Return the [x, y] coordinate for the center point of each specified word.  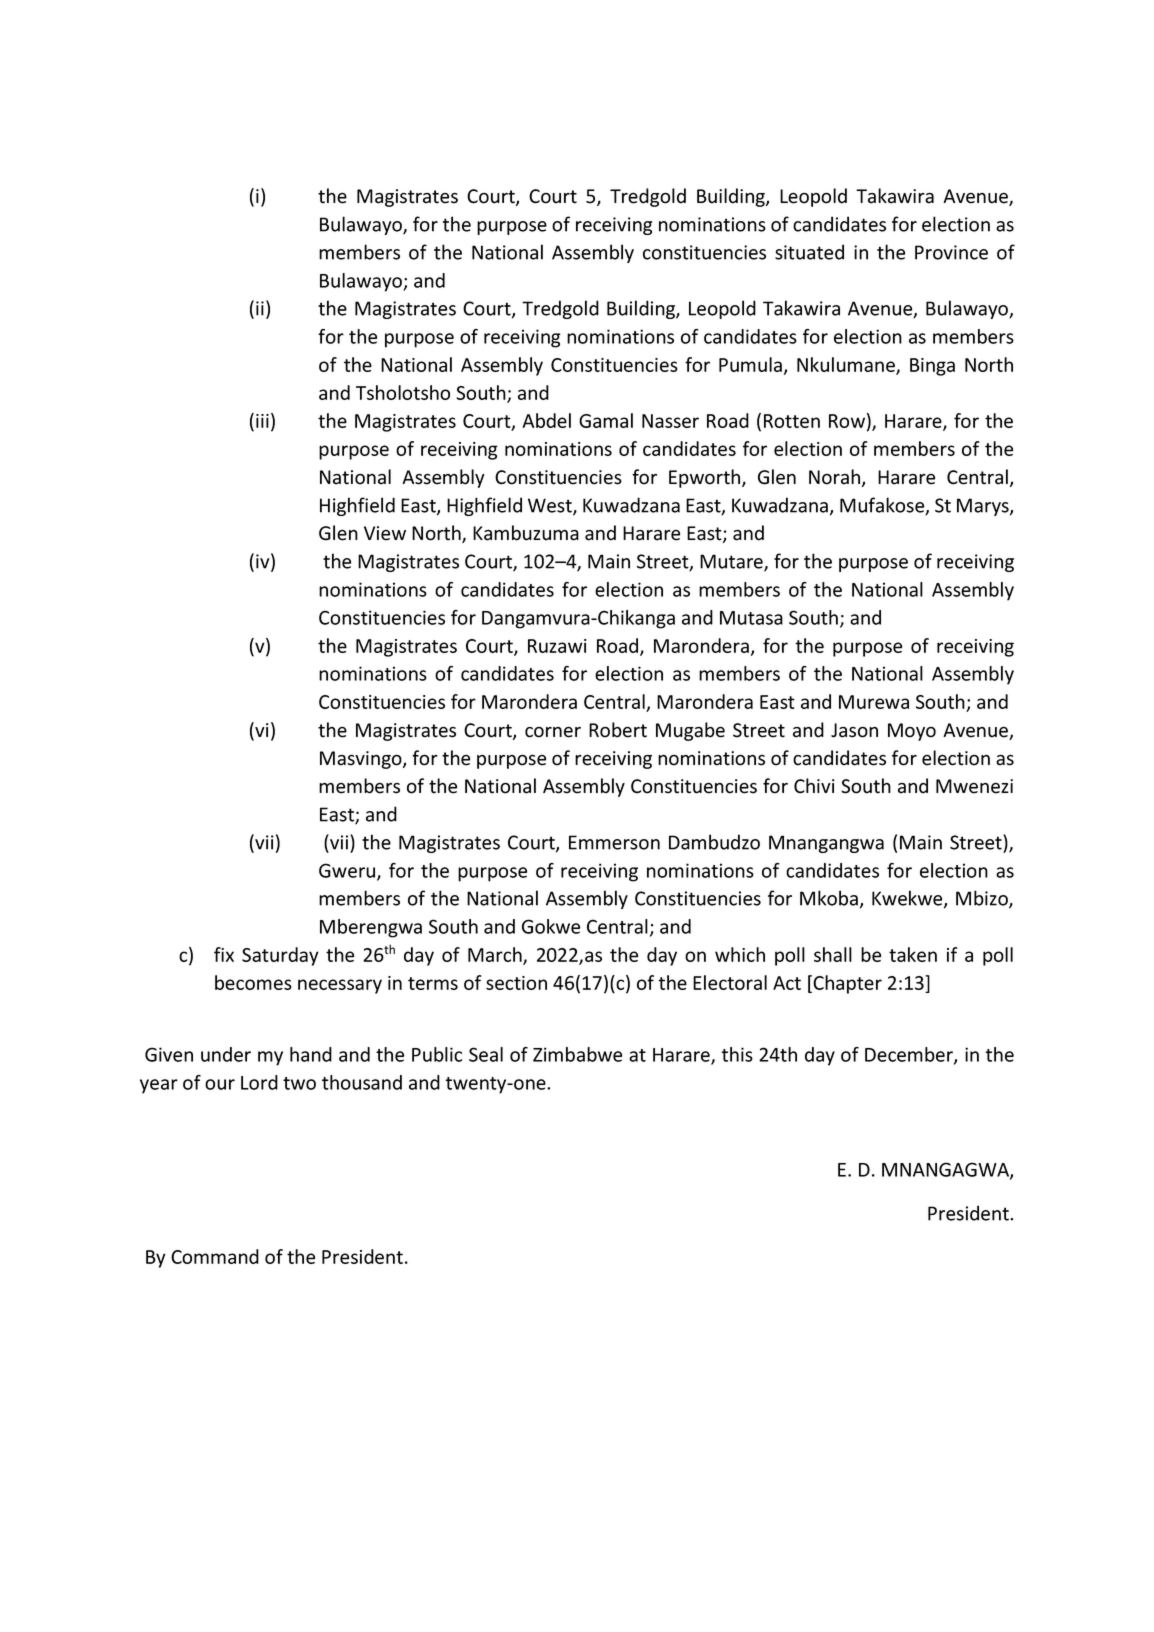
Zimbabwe [577, 1054]
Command [215, 1256]
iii [262, 421]
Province [951, 252]
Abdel [547, 420]
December [910, 1055]
